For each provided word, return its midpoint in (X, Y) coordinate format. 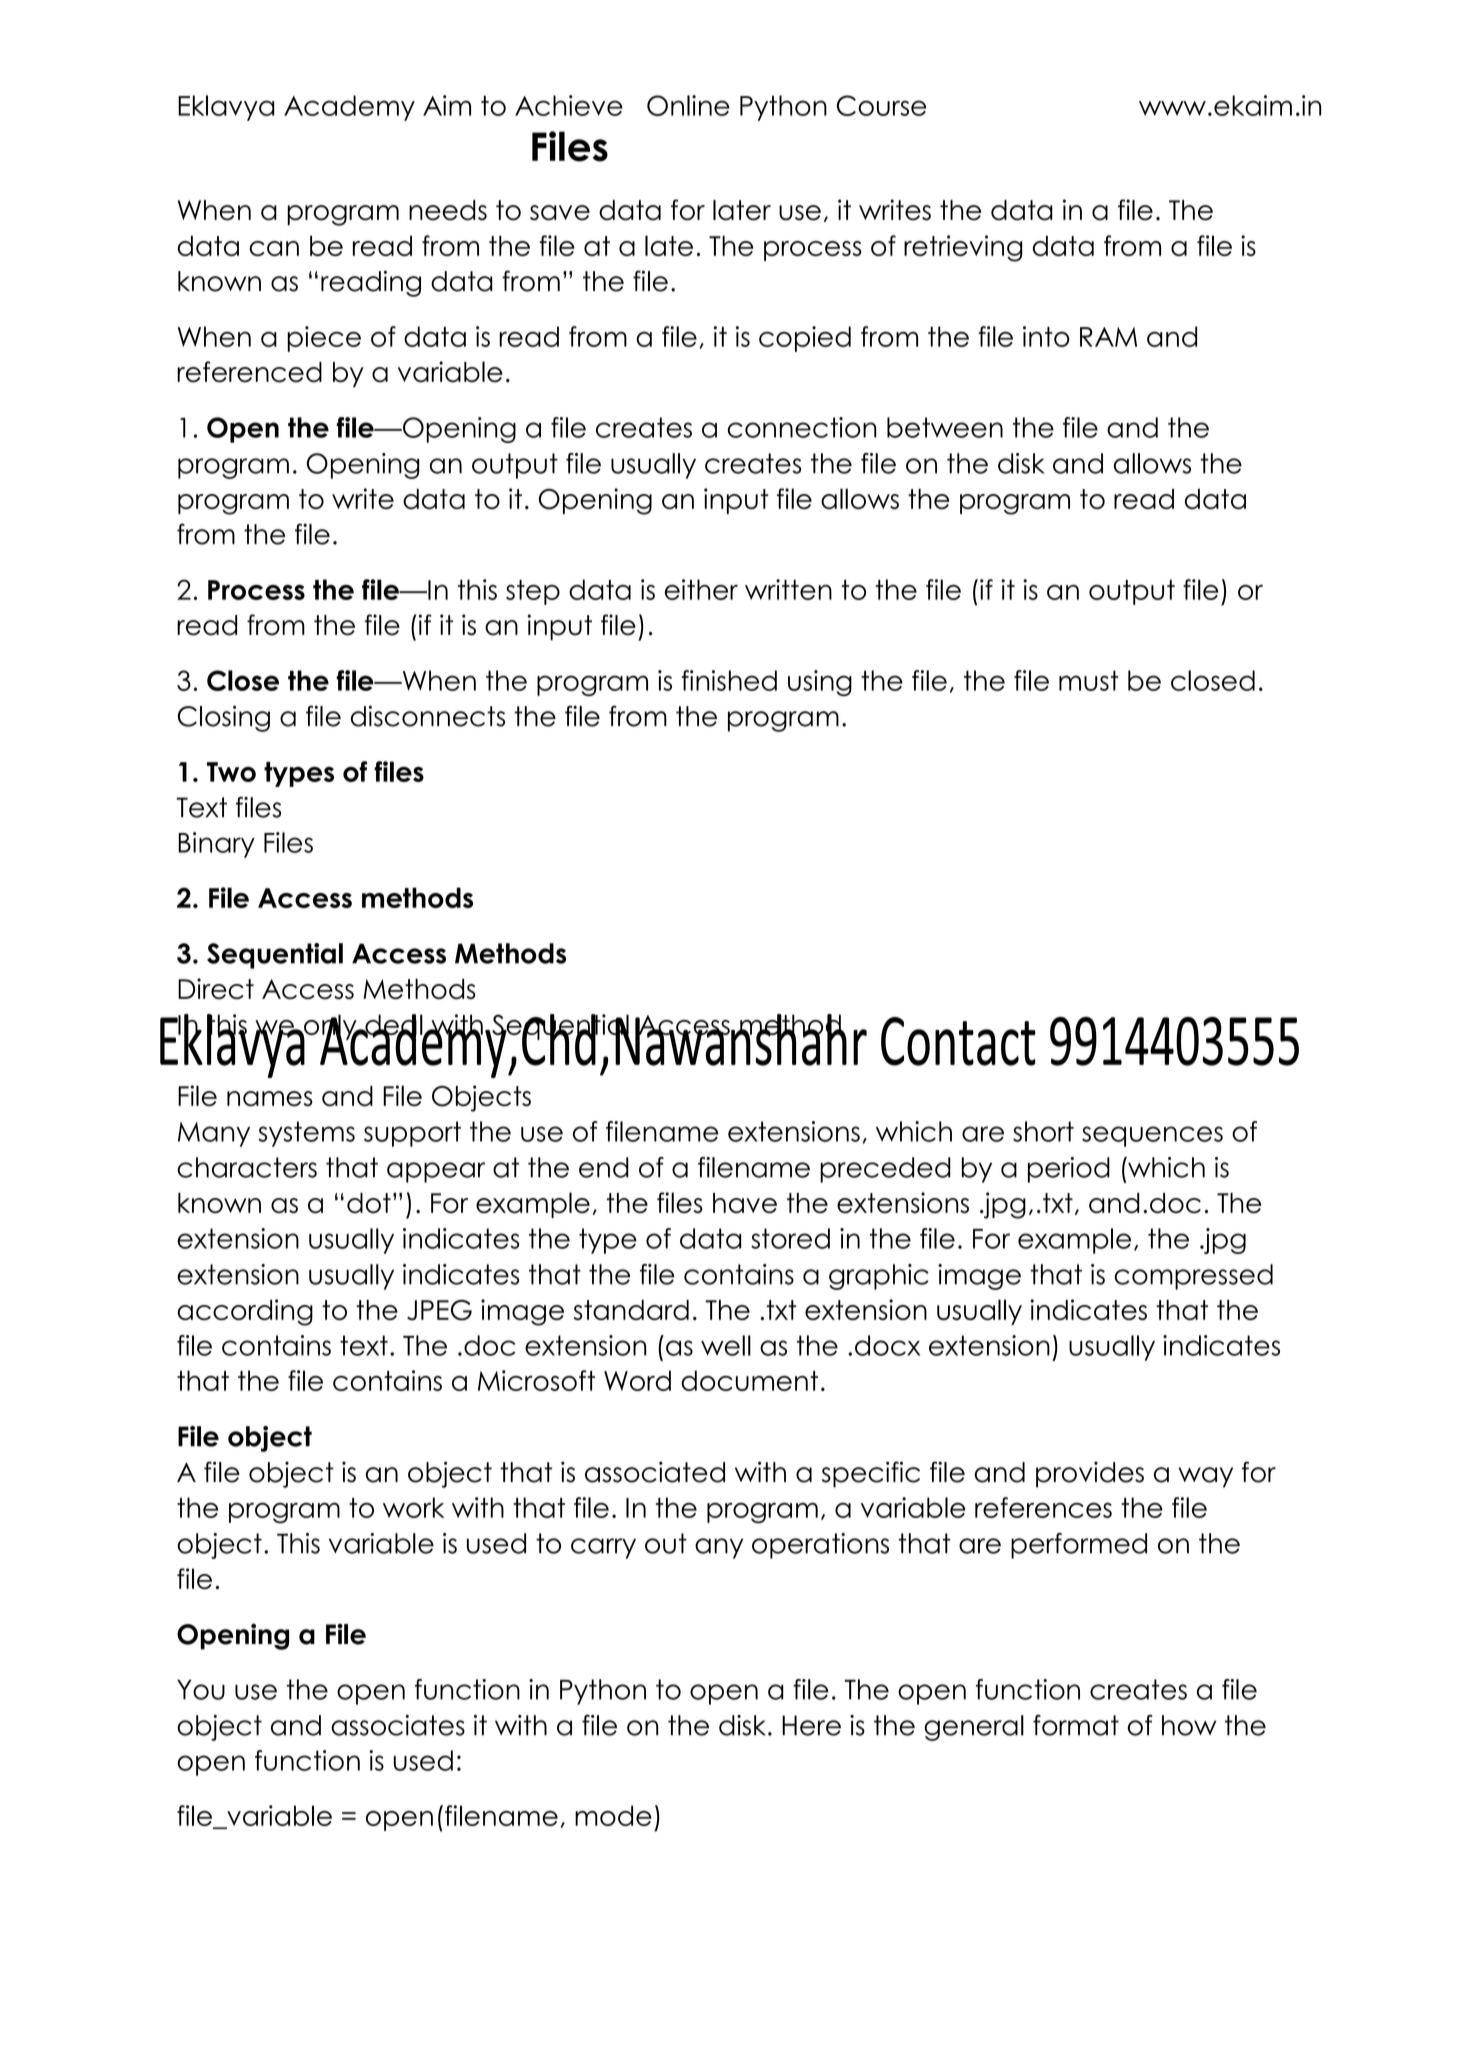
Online (688, 105)
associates (398, 1725)
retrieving (963, 248)
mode (613, 1815)
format (1076, 1725)
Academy (349, 108)
